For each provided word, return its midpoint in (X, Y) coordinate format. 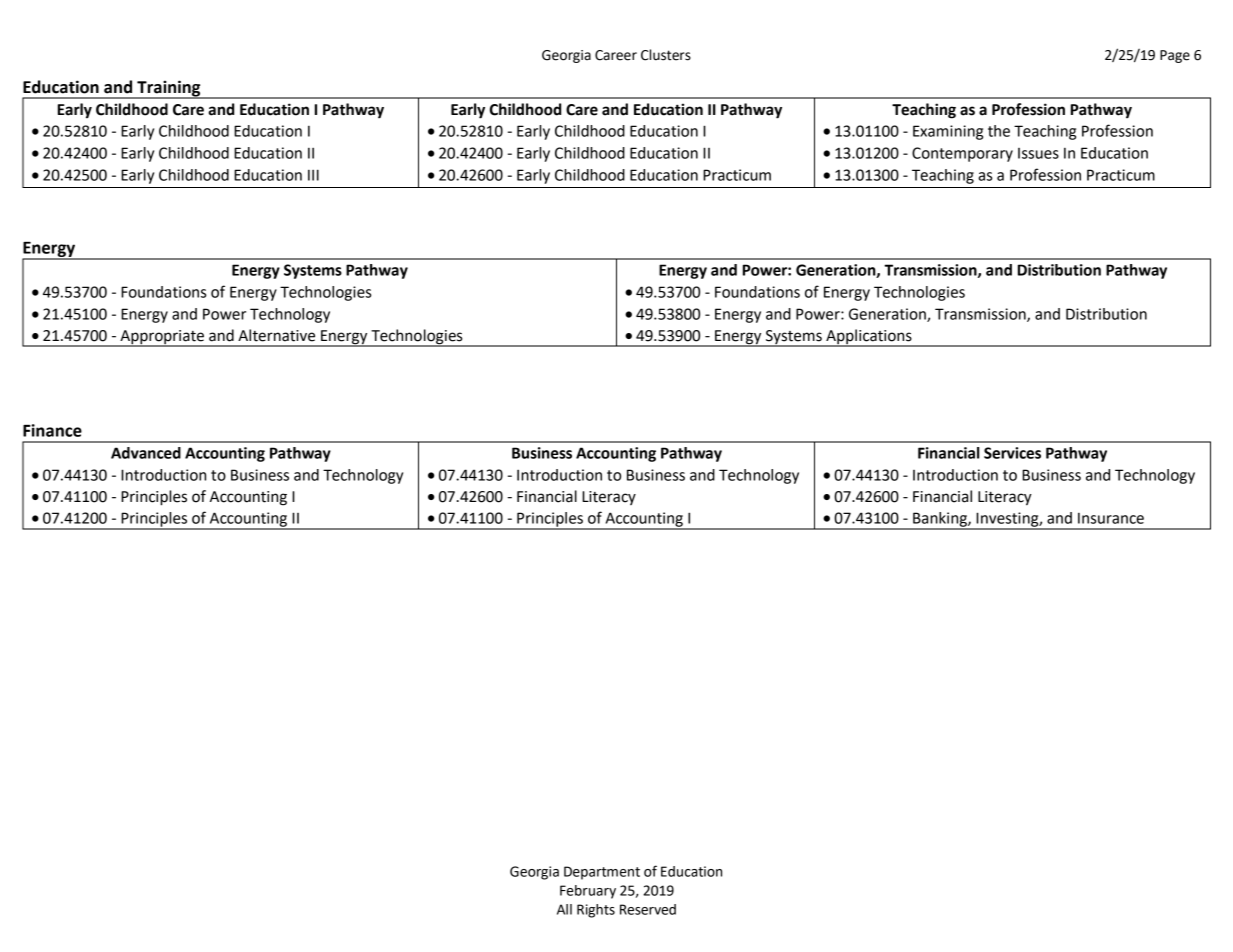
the (999, 131)
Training (169, 89)
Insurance (1111, 518)
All (564, 909)
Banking (940, 520)
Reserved (648, 909)
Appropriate (162, 338)
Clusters (666, 55)
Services (1012, 453)
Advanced (146, 453)
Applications (869, 338)
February (588, 892)
